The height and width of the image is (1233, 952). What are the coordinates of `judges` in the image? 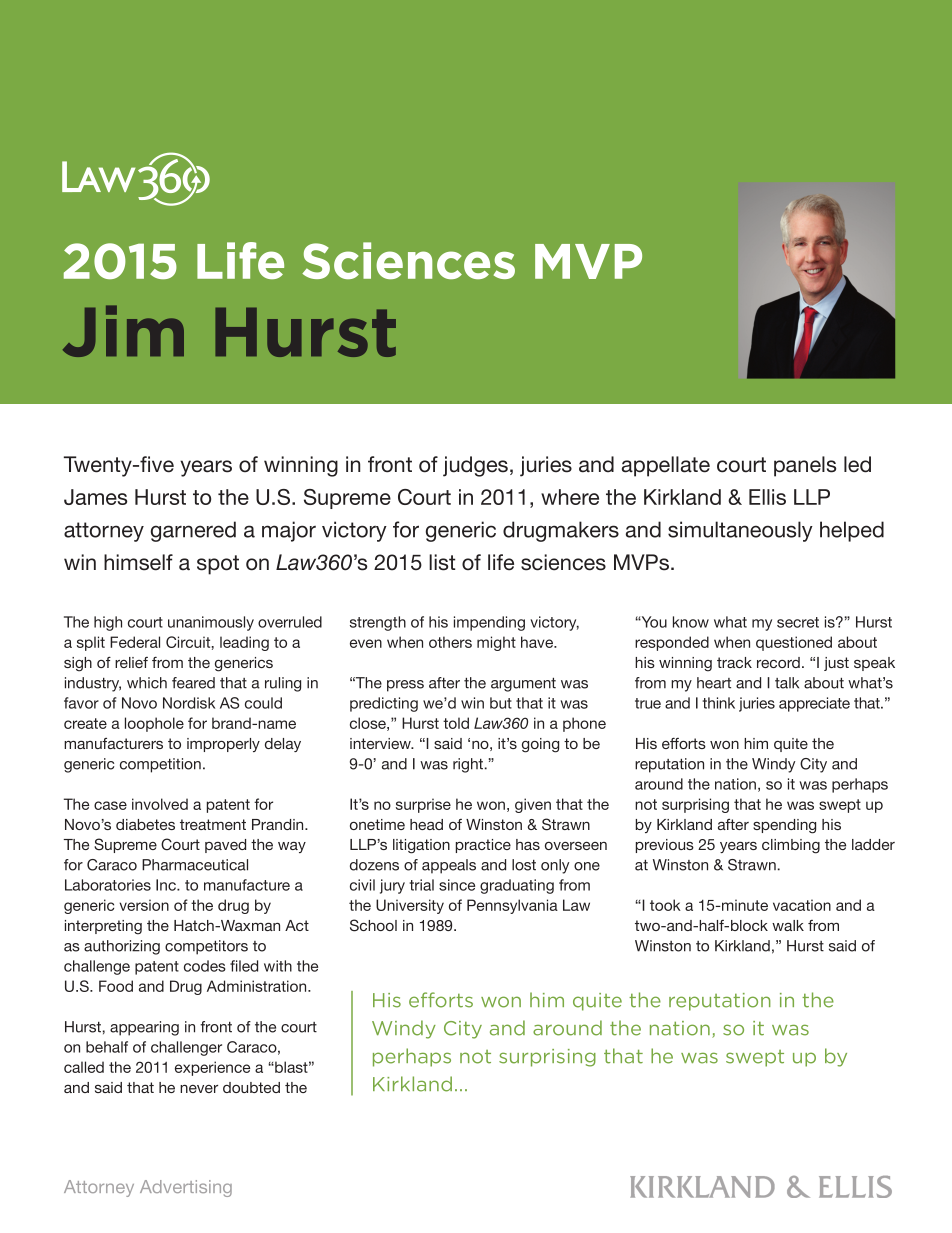 It's located at (475, 466).
